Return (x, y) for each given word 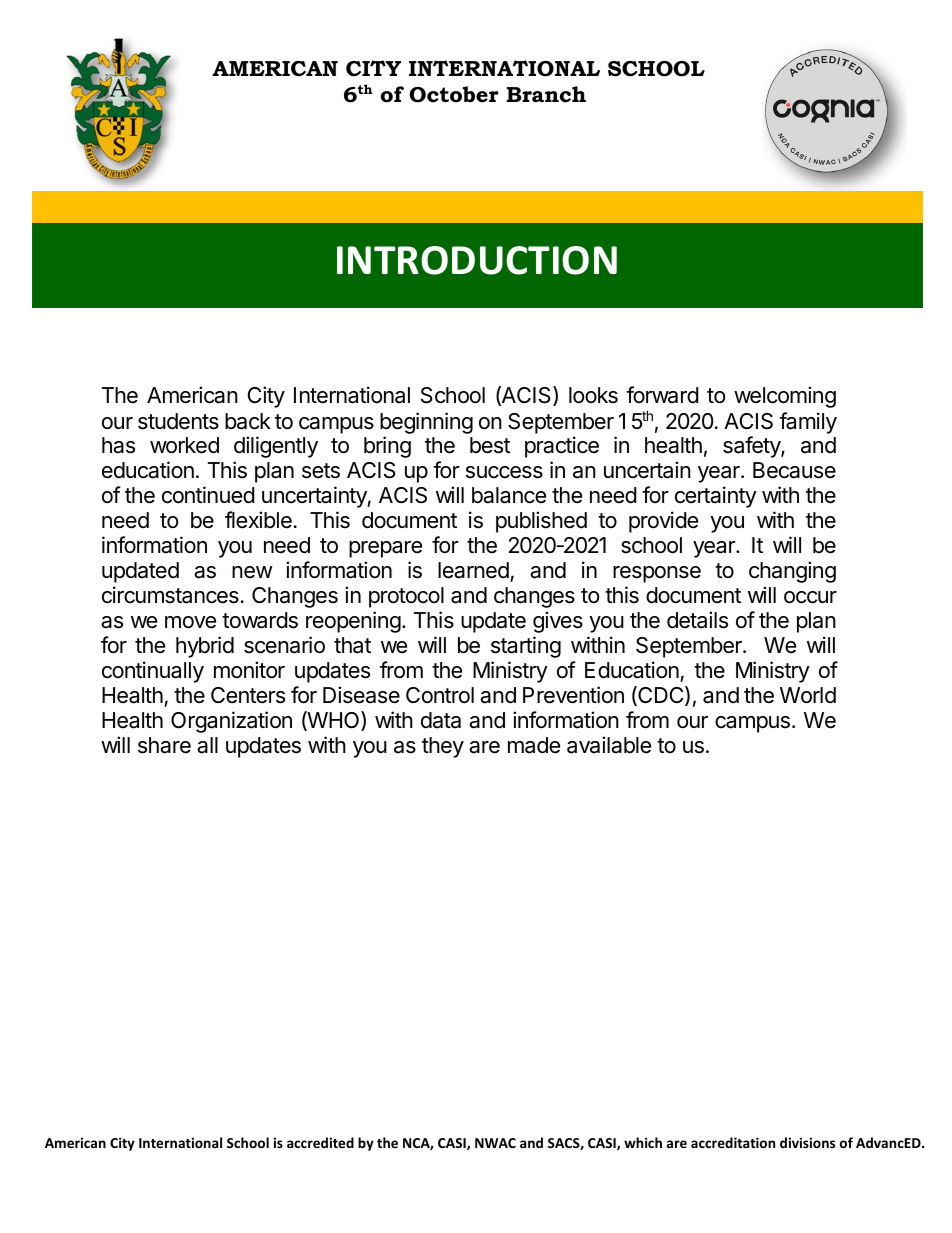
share (164, 745)
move (190, 622)
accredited (320, 1142)
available (609, 745)
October (453, 94)
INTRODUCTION (477, 260)
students (178, 421)
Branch (546, 94)
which (643, 1142)
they (443, 747)
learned (473, 570)
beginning (426, 423)
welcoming (785, 397)
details (697, 620)
